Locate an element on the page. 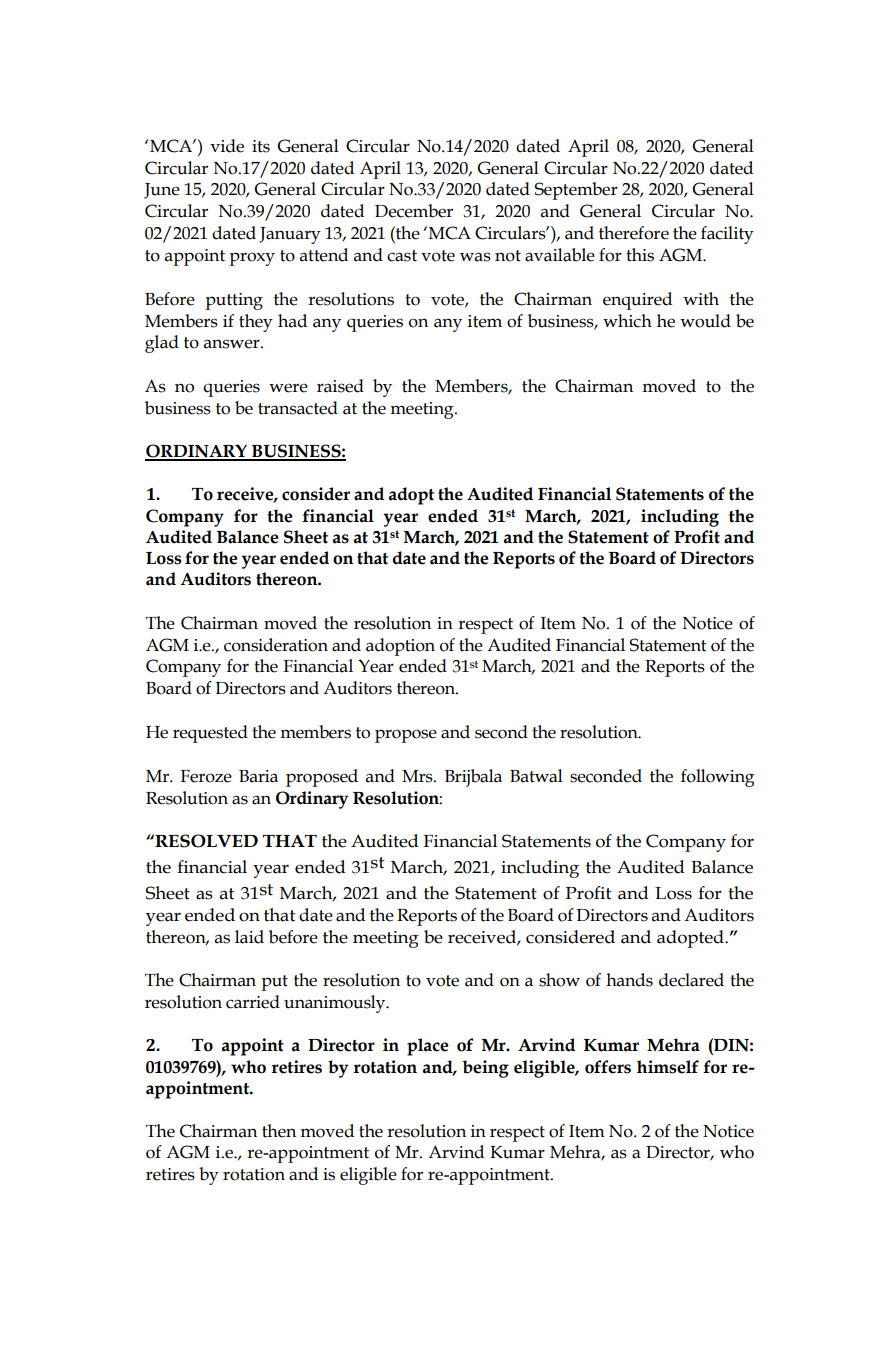 This page has width=896, height=1371. requested is located at coordinates (210, 734).
